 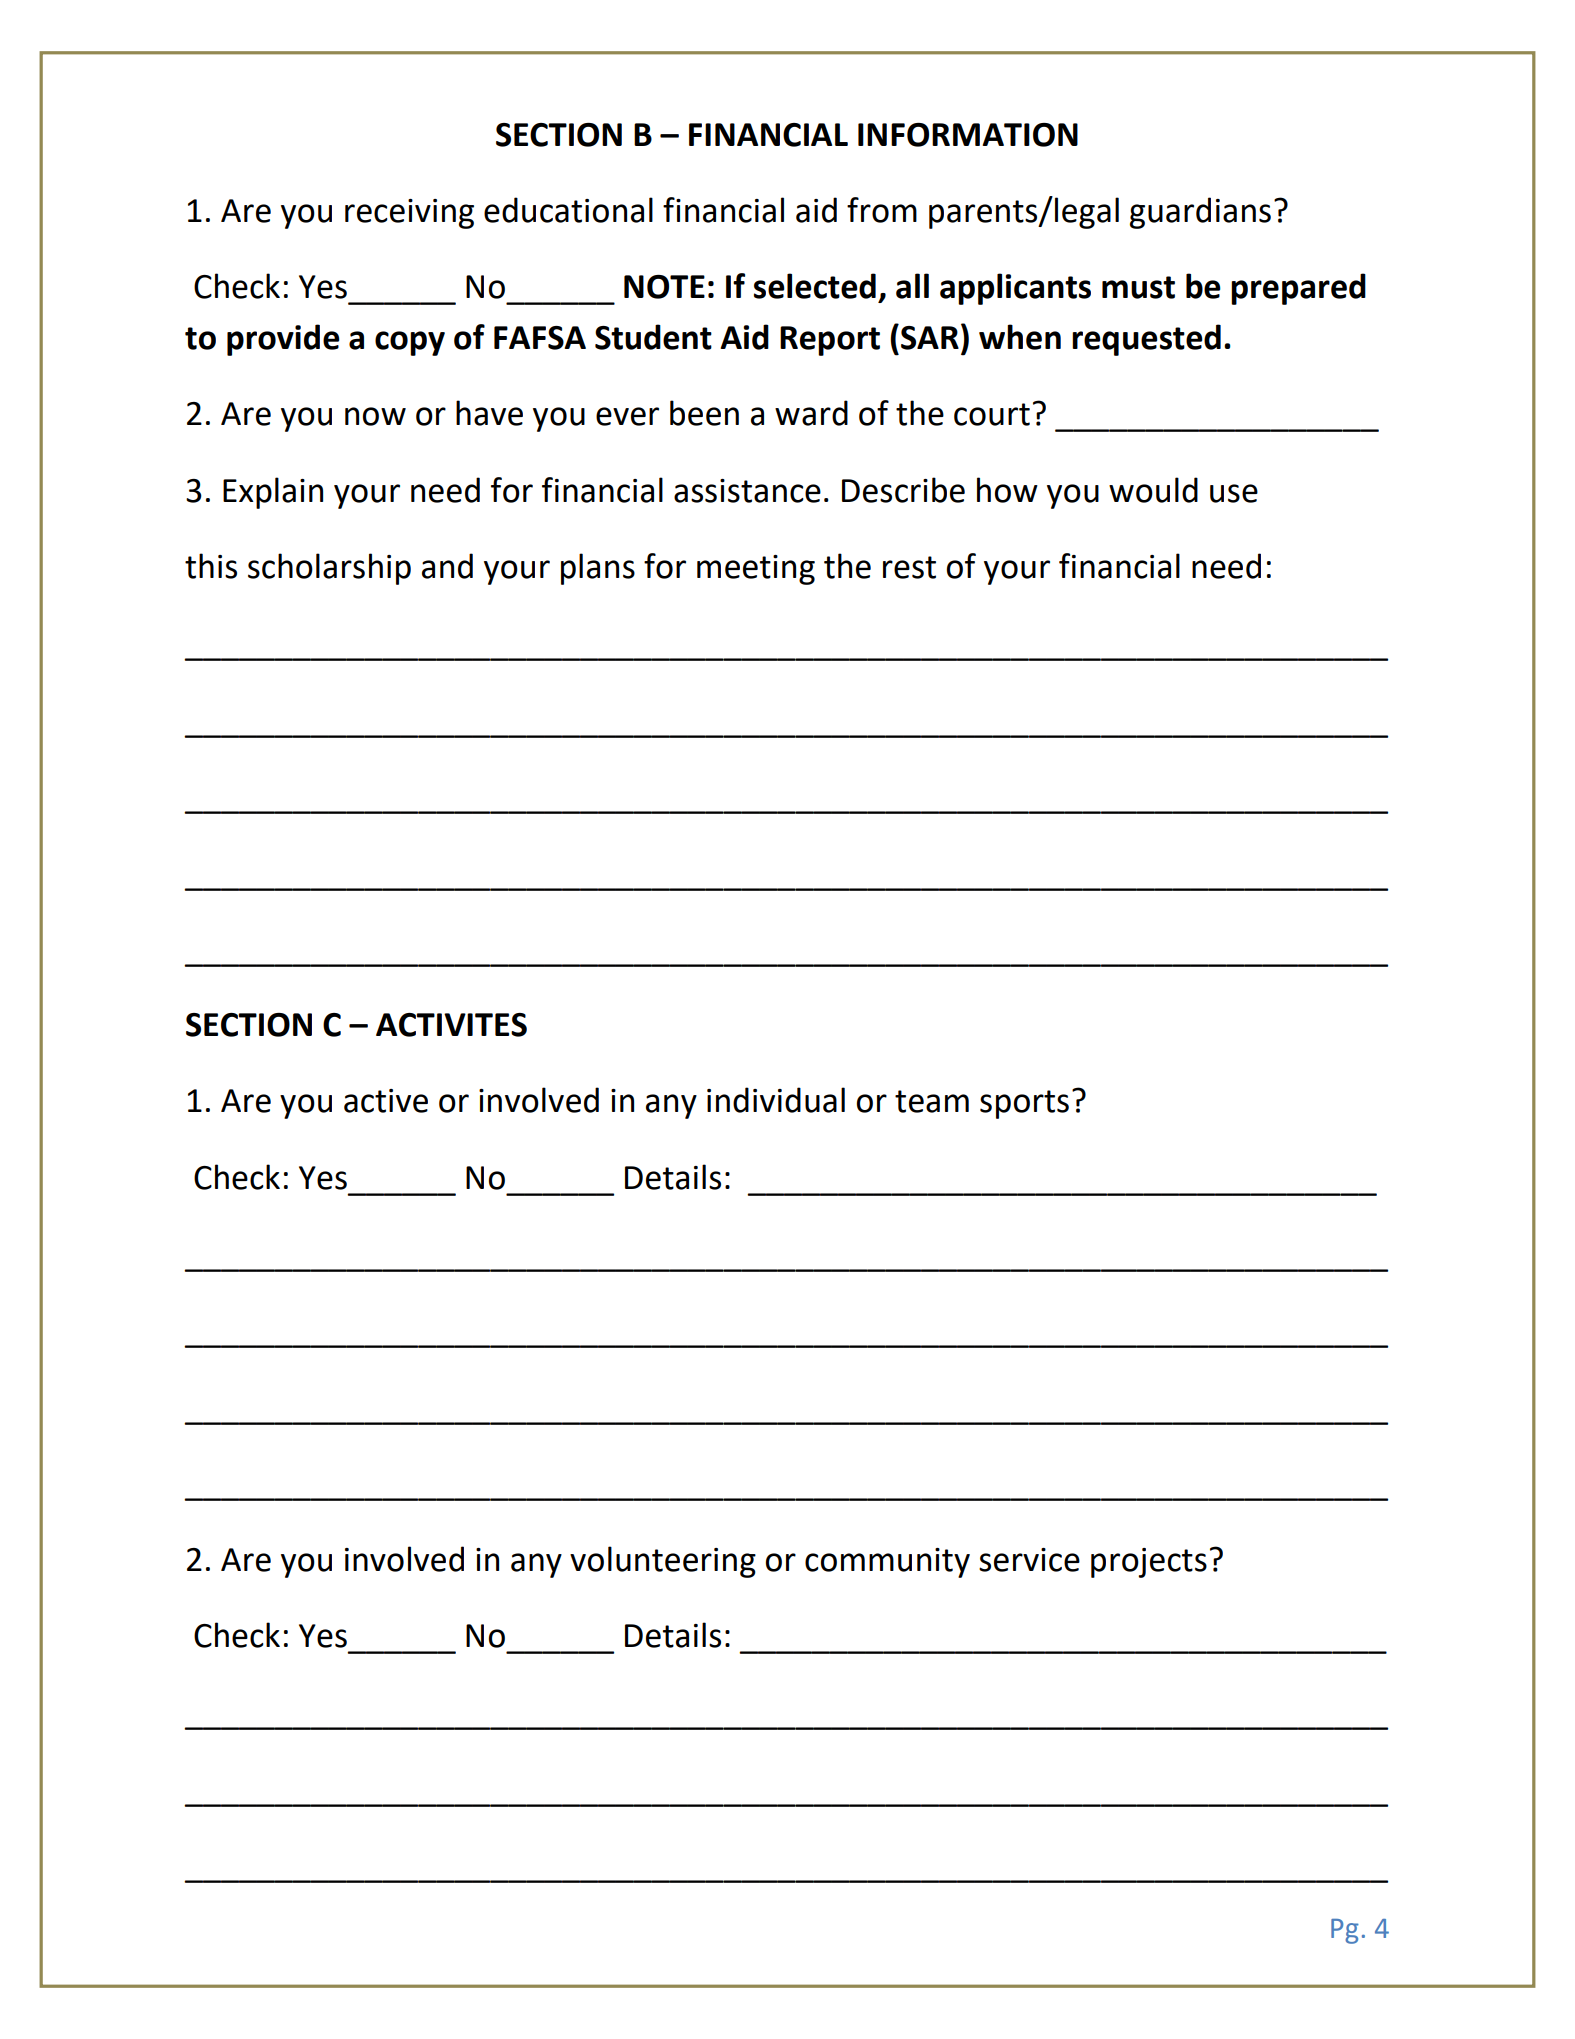 What do you see at coordinates (409, 214) in the page?
I see `receiving` at bounding box center [409, 214].
